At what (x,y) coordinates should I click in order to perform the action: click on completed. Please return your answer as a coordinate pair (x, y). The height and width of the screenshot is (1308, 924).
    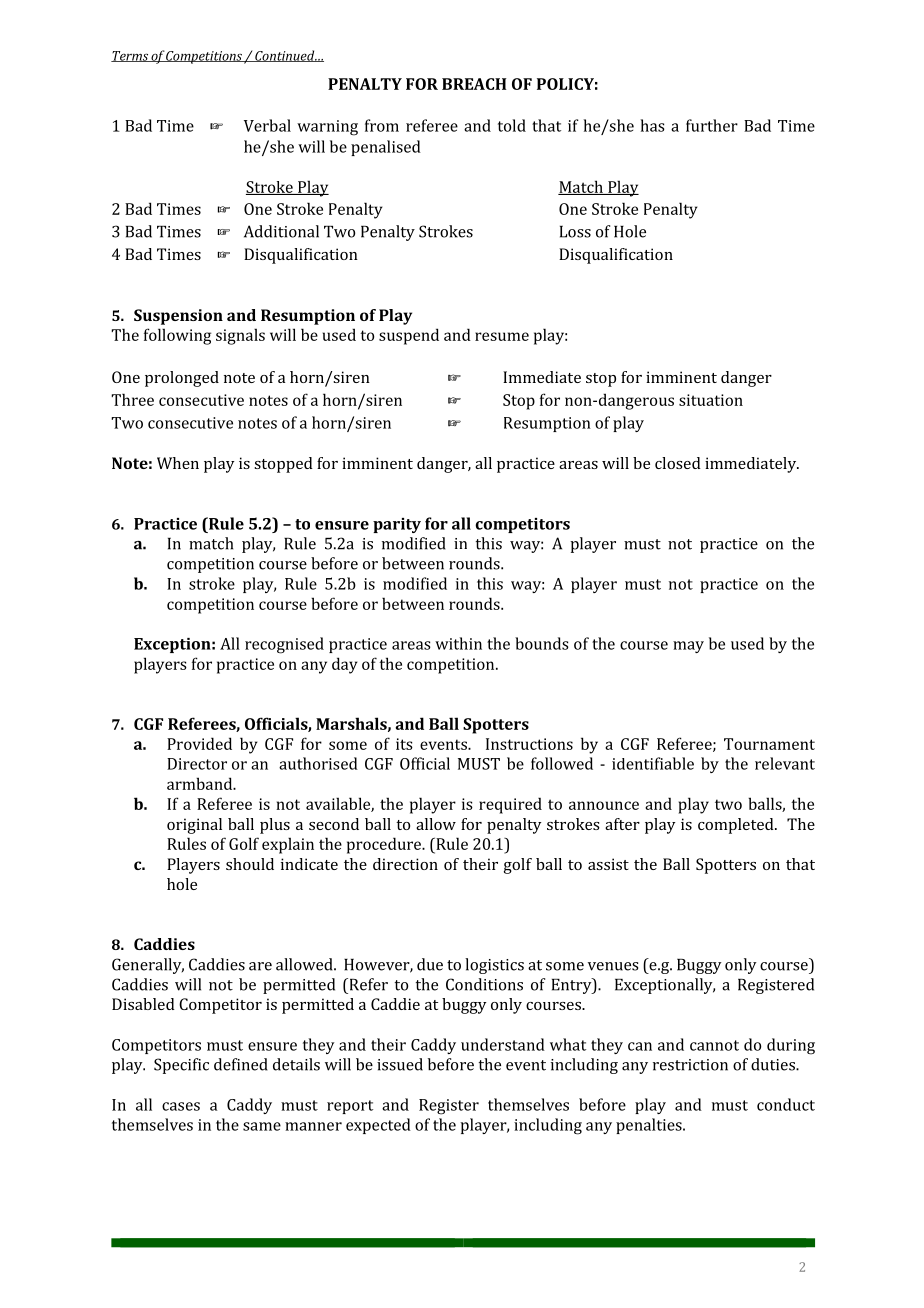
    Looking at the image, I should click on (737, 826).
